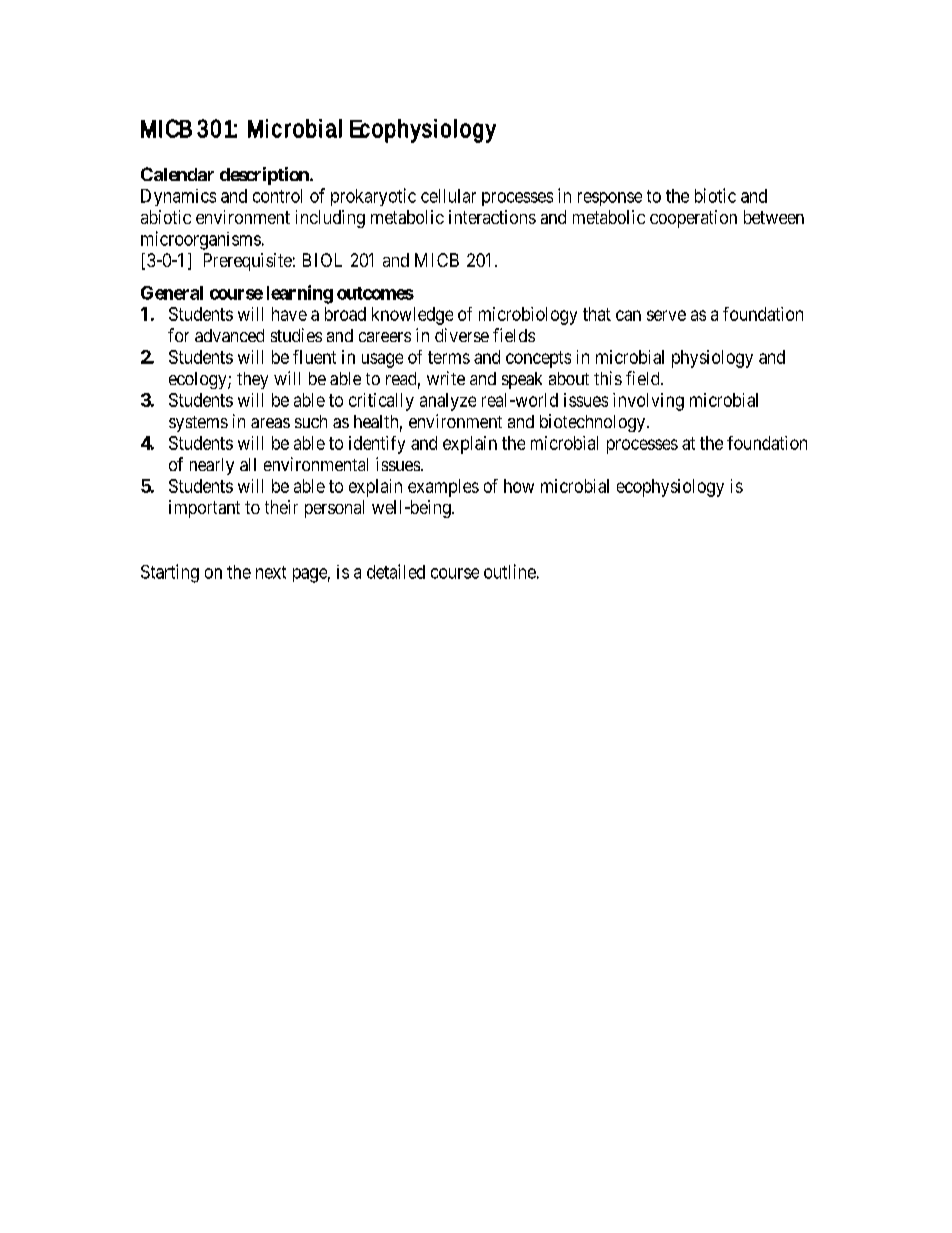 This screenshot has height=1233, width=952. Describe the element at coordinates (510, 571) in the screenshot. I see `outline` at that location.
